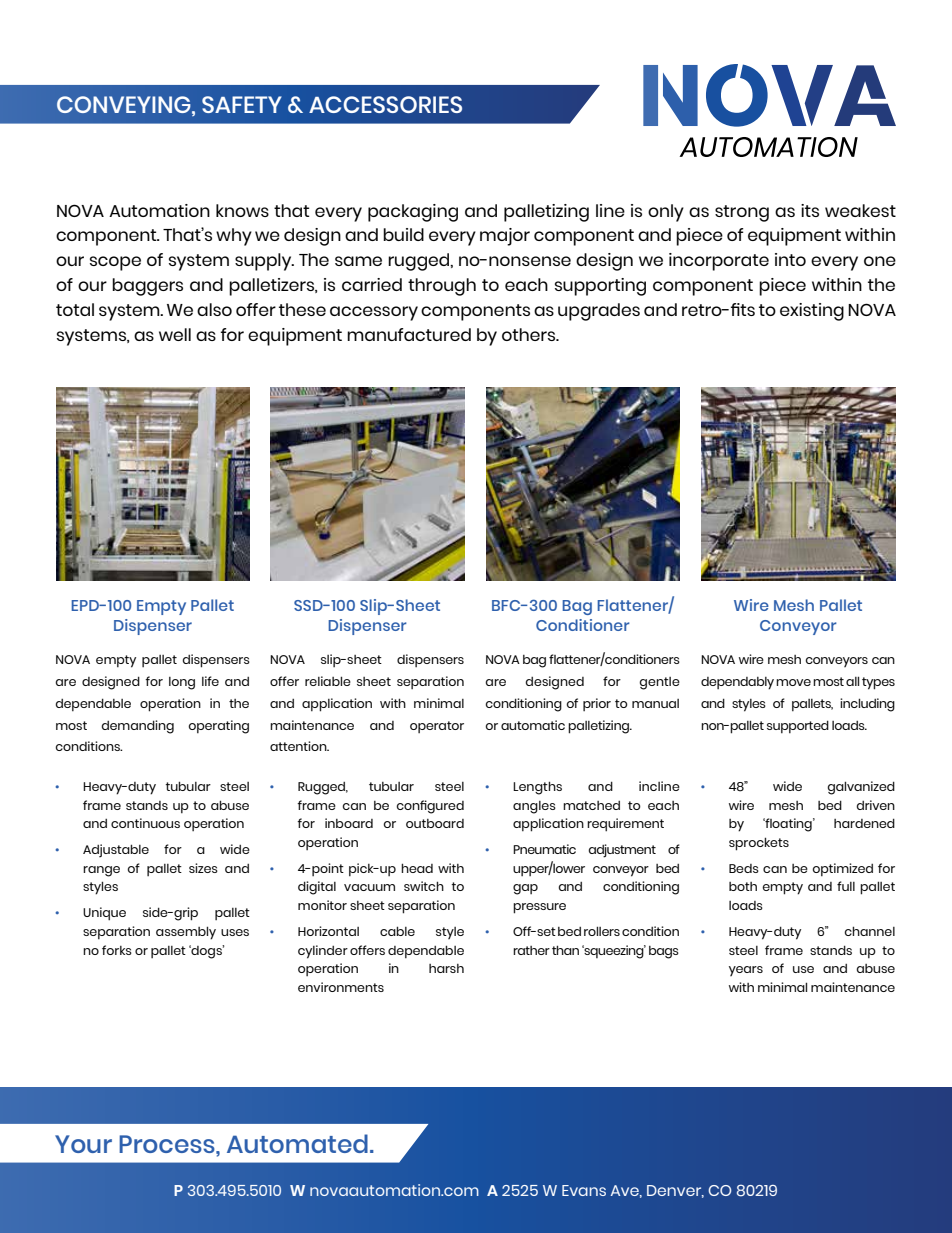 Image resolution: width=952 pixels, height=1233 pixels. What do you see at coordinates (241, 104) in the screenshot?
I see `SAFETY` at bounding box center [241, 104].
